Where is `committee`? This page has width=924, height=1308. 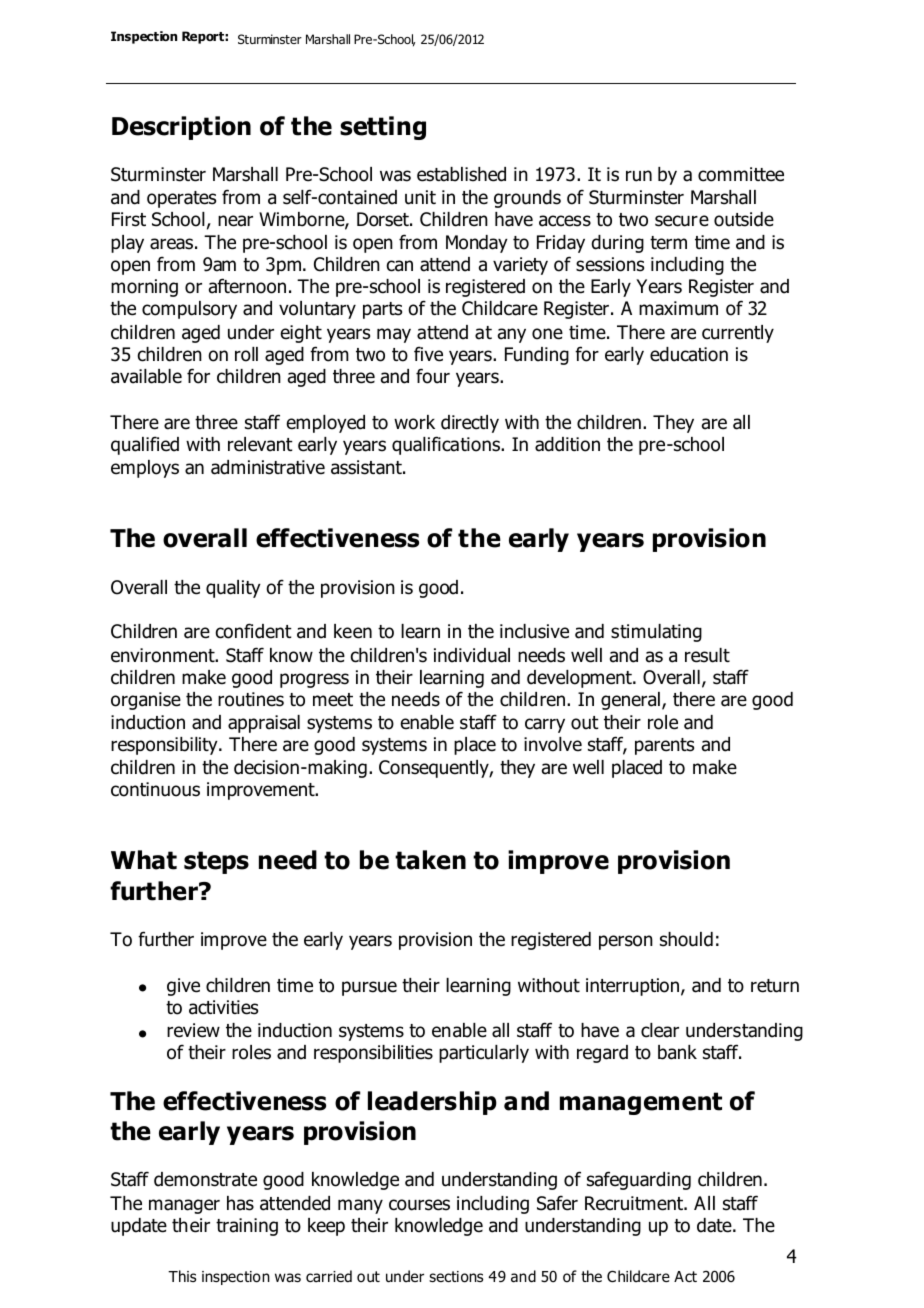 committee is located at coordinates (741, 174).
